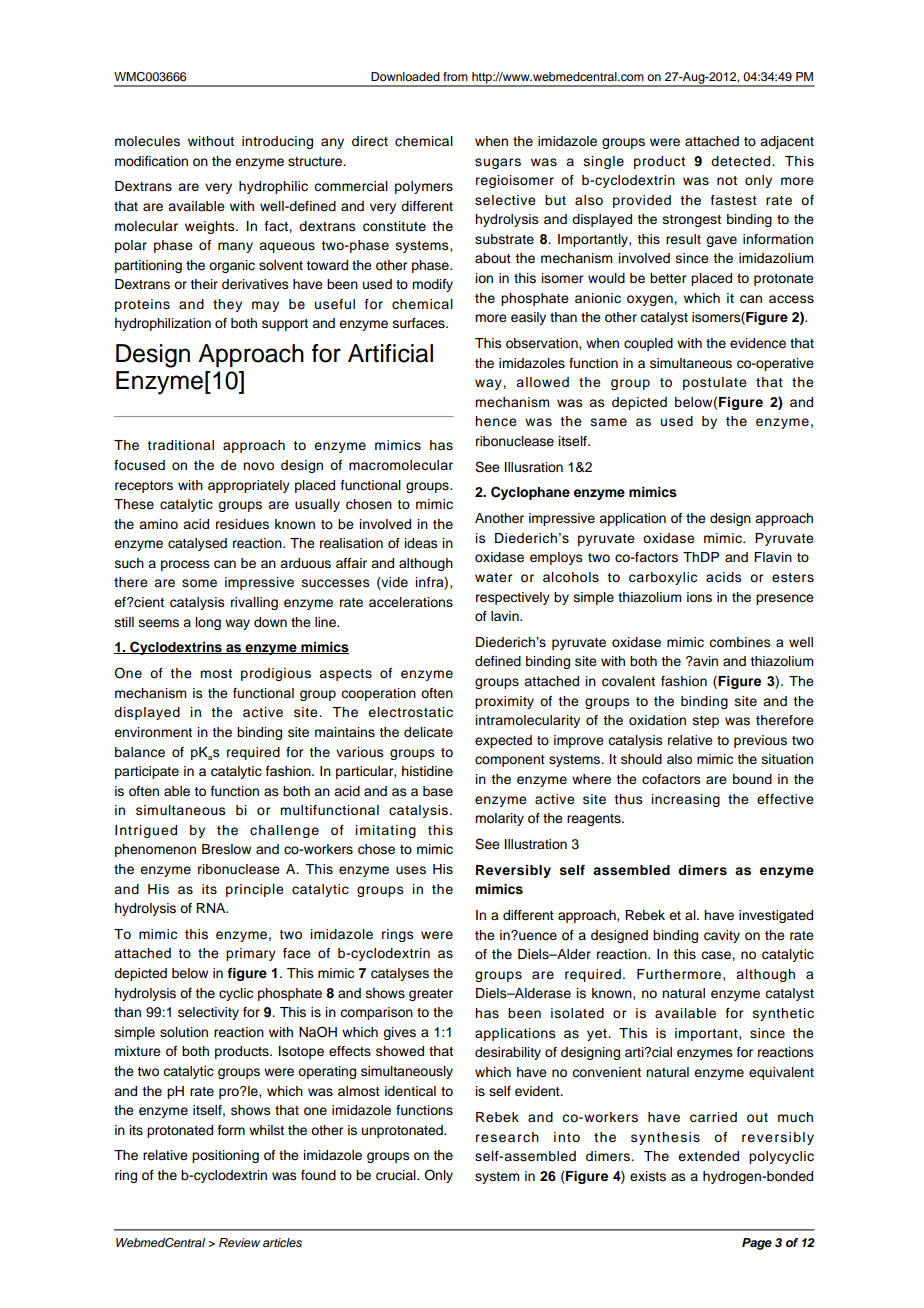  What do you see at coordinates (496, 421) in the page?
I see `hence` at bounding box center [496, 421].
